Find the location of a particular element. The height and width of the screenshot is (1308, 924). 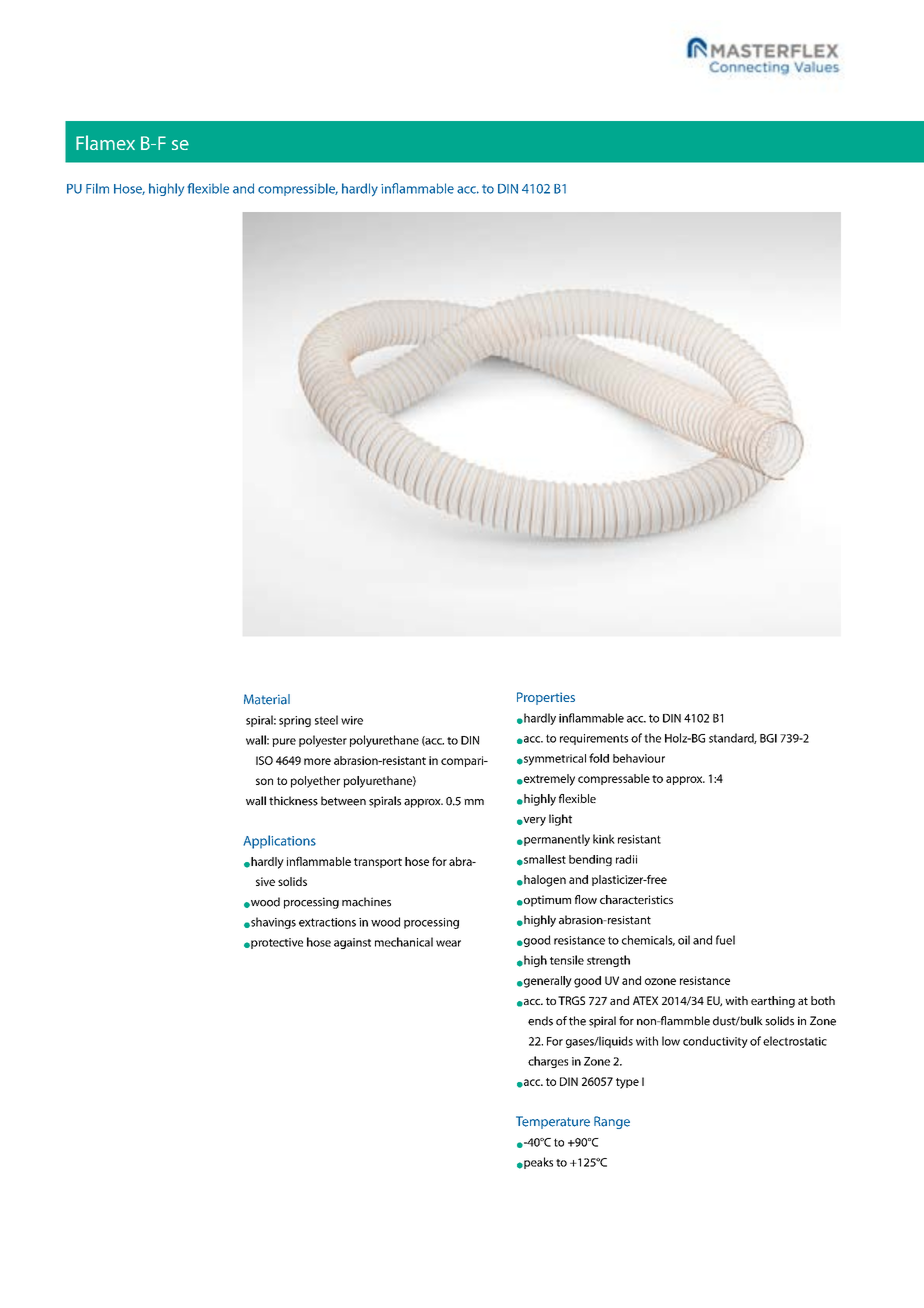

charges is located at coordinates (548, 1062).
